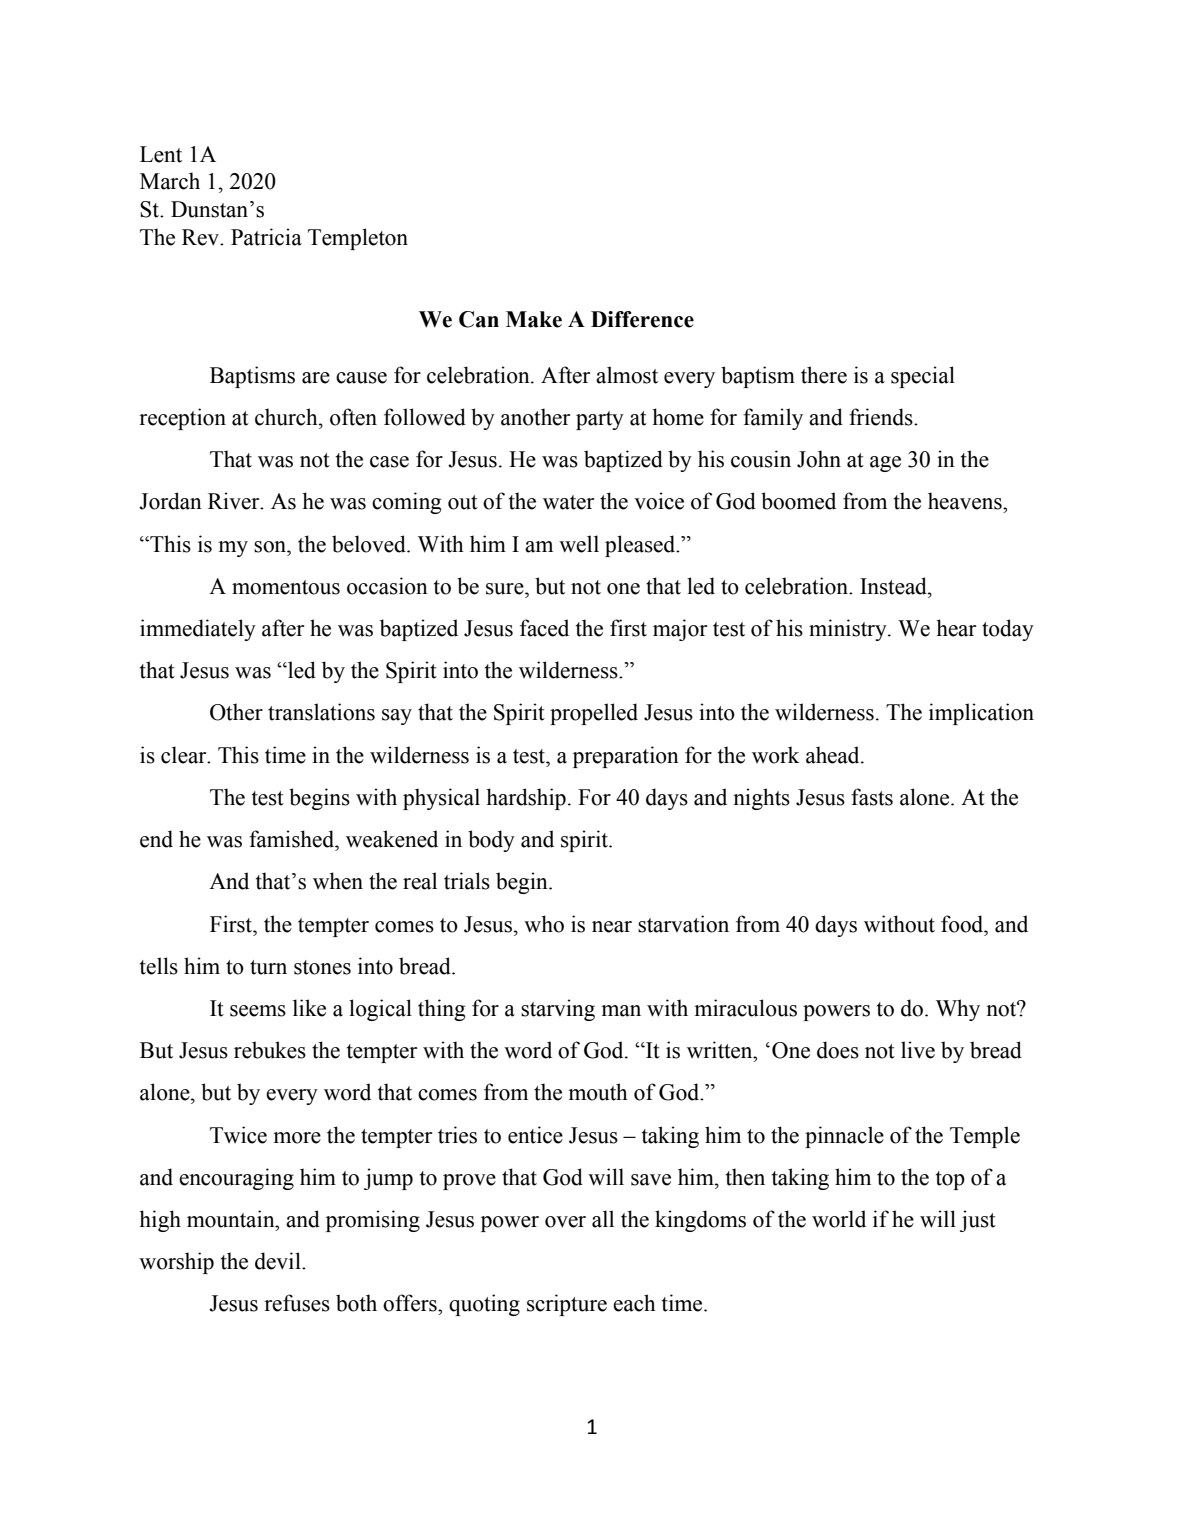 This image has width=1187, height=1537. Describe the element at coordinates (279, 1261) in the image. I see `devil` at that location.
